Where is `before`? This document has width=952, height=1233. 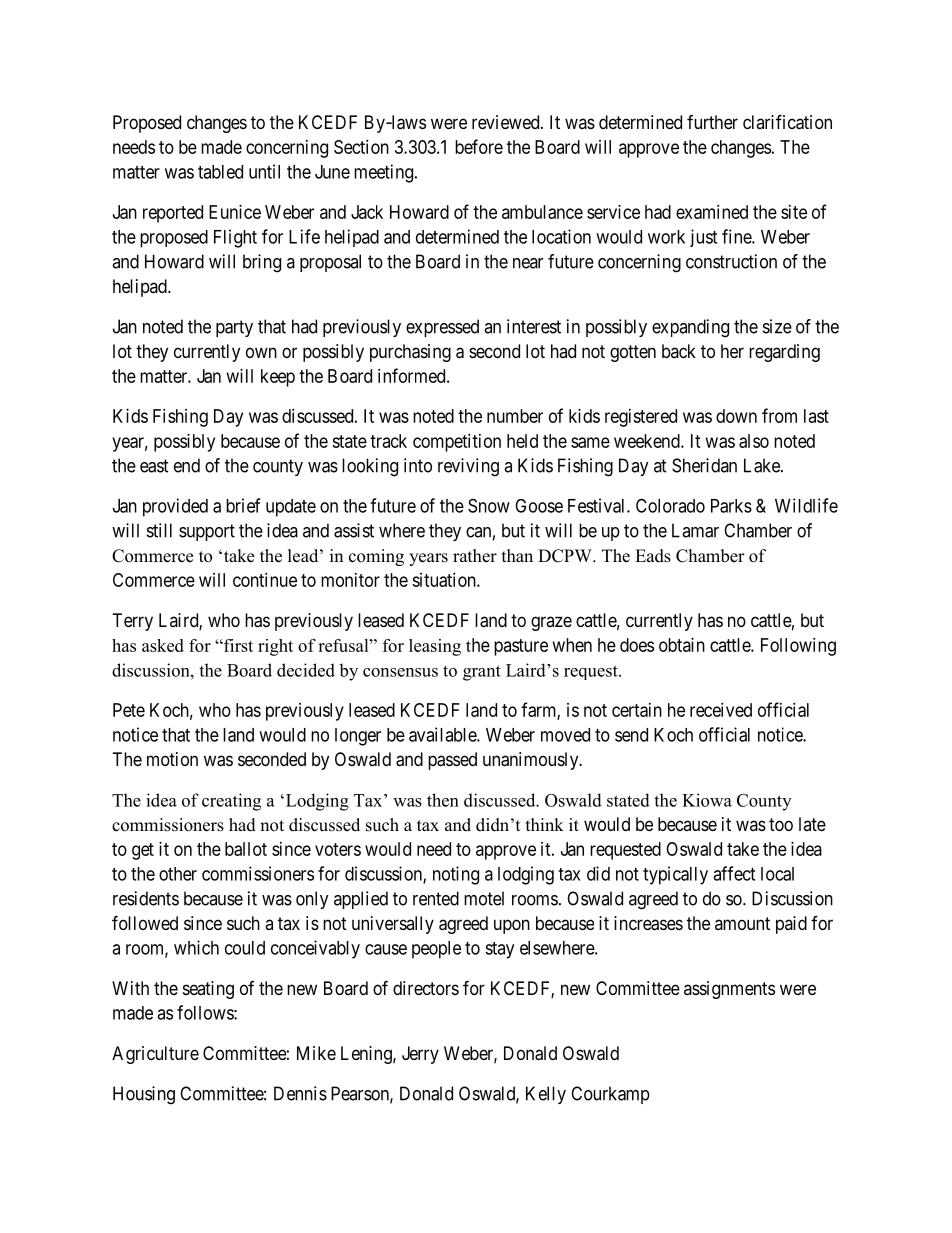
before is located at coordinates (479, 146).
